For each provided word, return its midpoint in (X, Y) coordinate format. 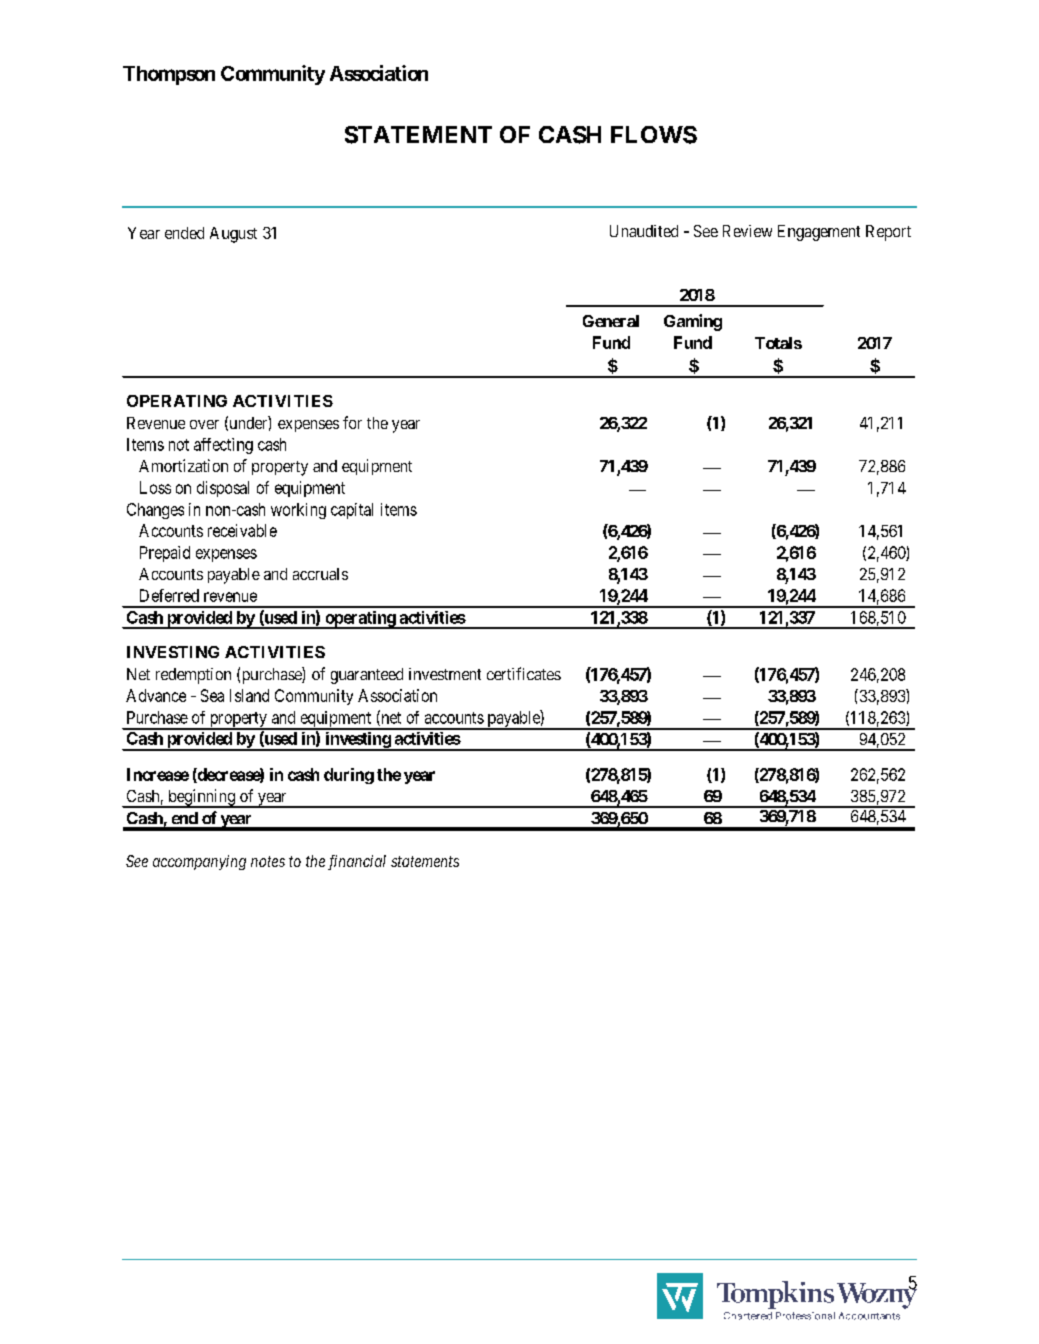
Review (747, 231)
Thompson (169, 75)
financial (357, 862)
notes (268, 861)
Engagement (819, 233)
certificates (524, 673)
